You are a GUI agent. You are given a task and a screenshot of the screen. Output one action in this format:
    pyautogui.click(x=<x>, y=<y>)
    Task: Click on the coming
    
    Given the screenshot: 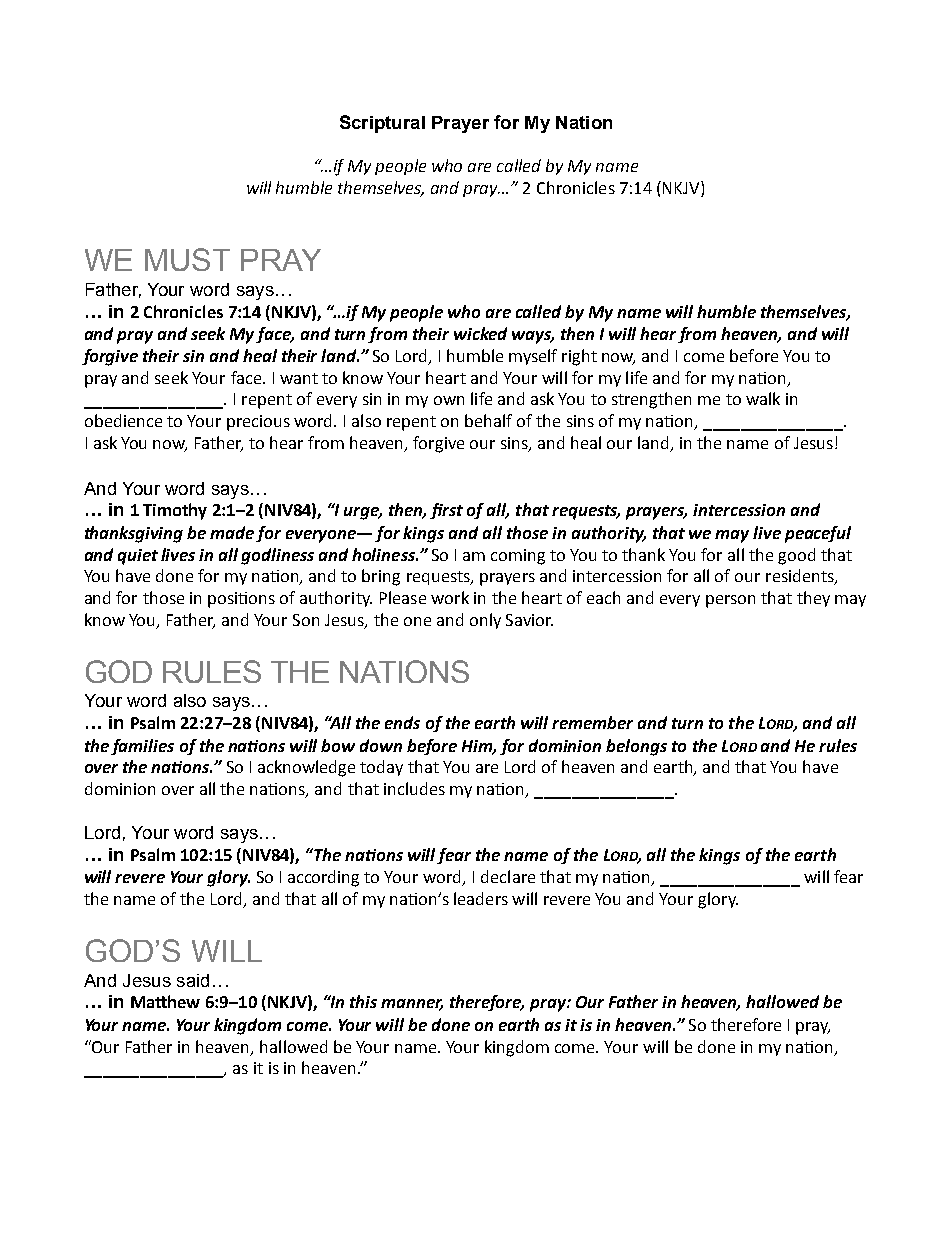 What is the action you would take?
    pyautogui.click(x=518, y=557)
